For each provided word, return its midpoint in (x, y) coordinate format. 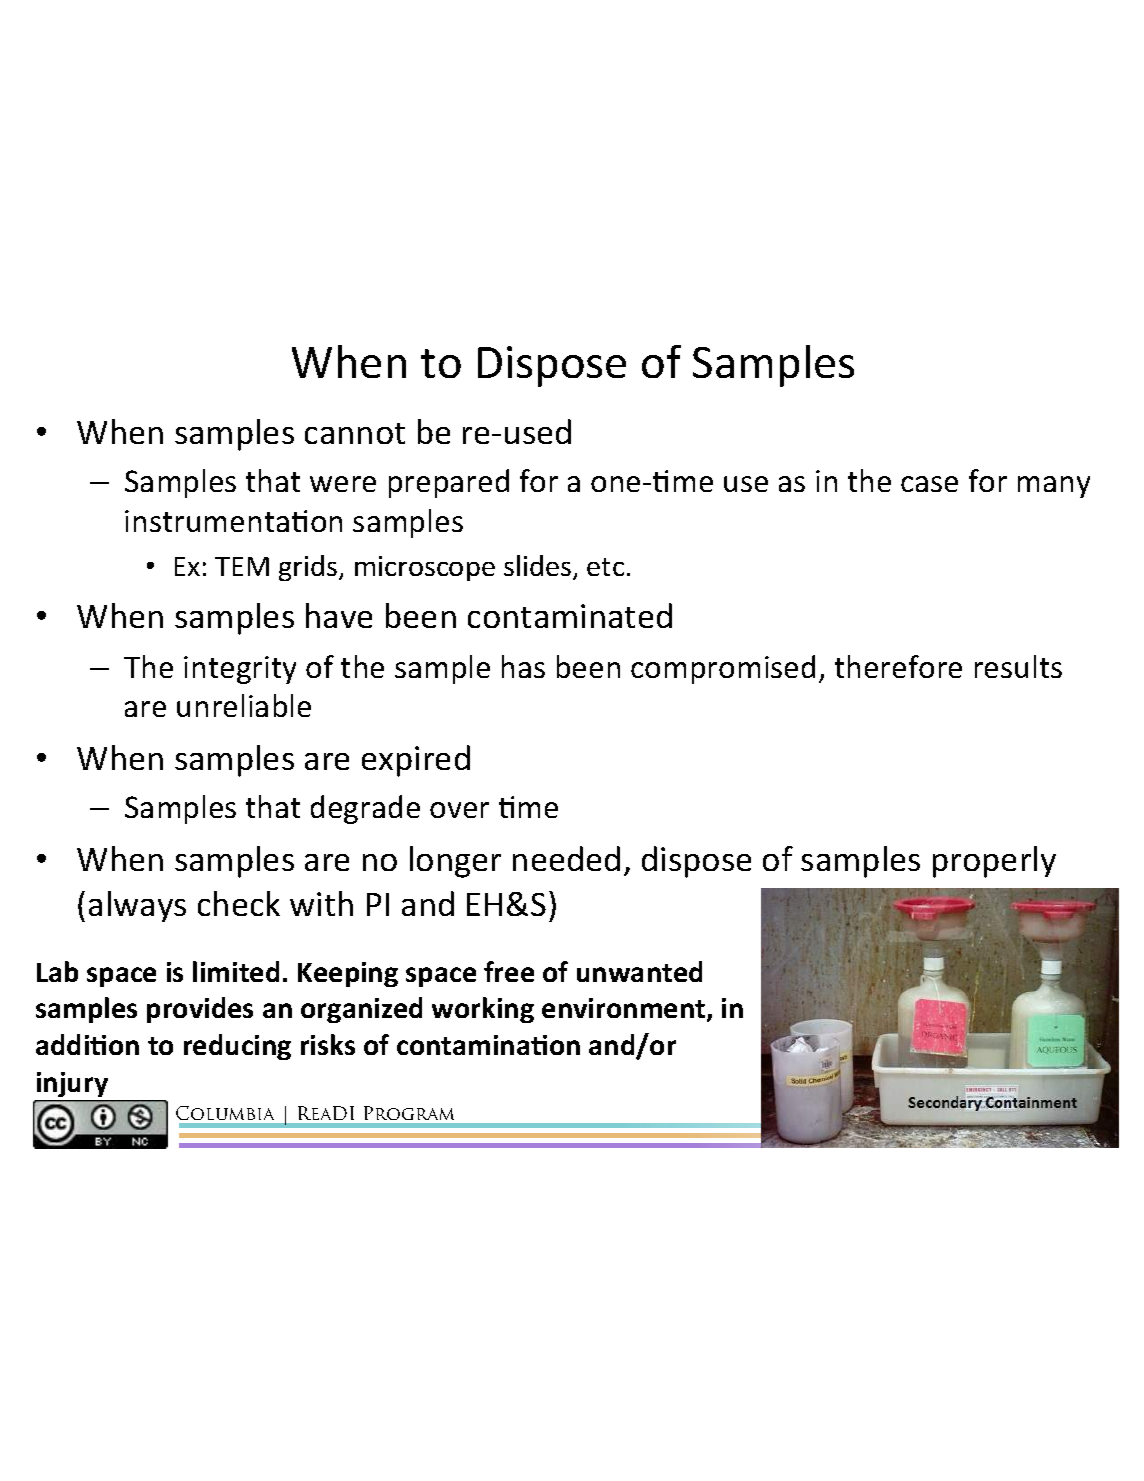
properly (994, 862)
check (239, 903)
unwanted (639, 971)
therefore (898, 666)
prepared (449, 483)
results (1018, 666)
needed (566, 858)
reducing (237, 1047)
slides (537, 565)
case (929, 484)
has (523, 666)
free (509, 971)
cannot (355, 433)
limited (236, 971)
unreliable (244, 705)
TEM (242, 566)
